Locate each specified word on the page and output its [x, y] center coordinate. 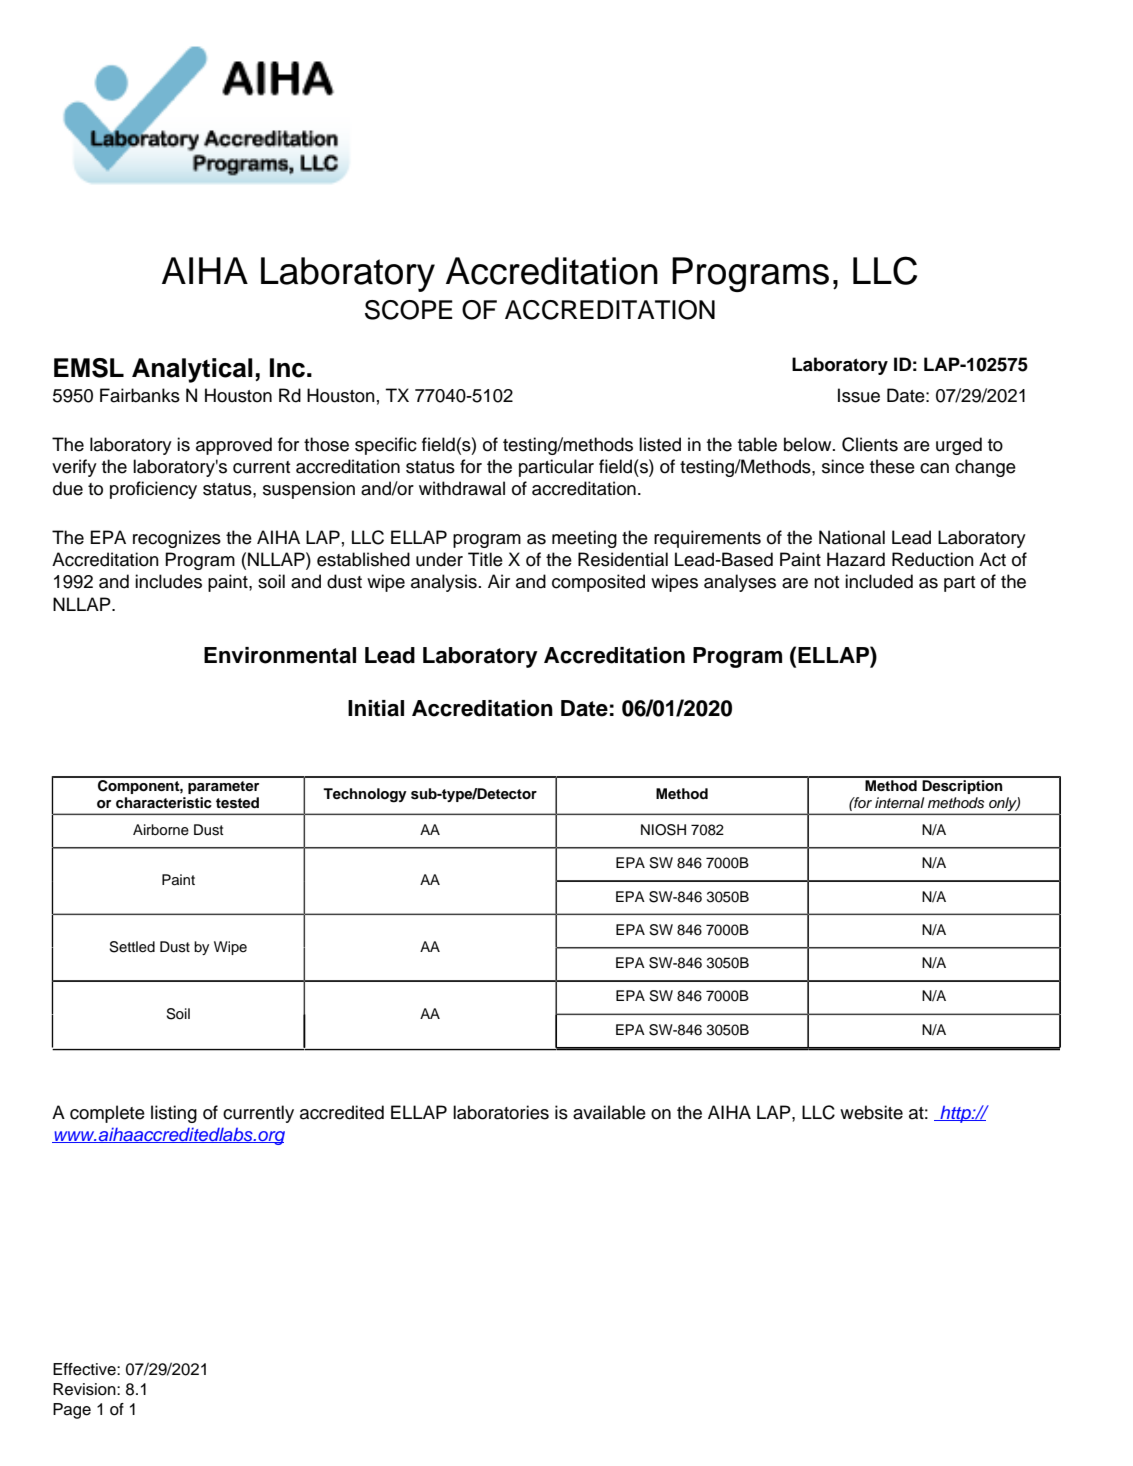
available [609, 1112]
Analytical [192, 370]
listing [174, 1114]
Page [72, 1411]
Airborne [161, 830]
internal [899, 802]
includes [168, 581]
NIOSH [663, 830]
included [879, 581]
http [955, 1114]
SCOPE [409, 310]
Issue [859, 395]
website [871, 1112]
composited [598, 583]
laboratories [501, 1112]
